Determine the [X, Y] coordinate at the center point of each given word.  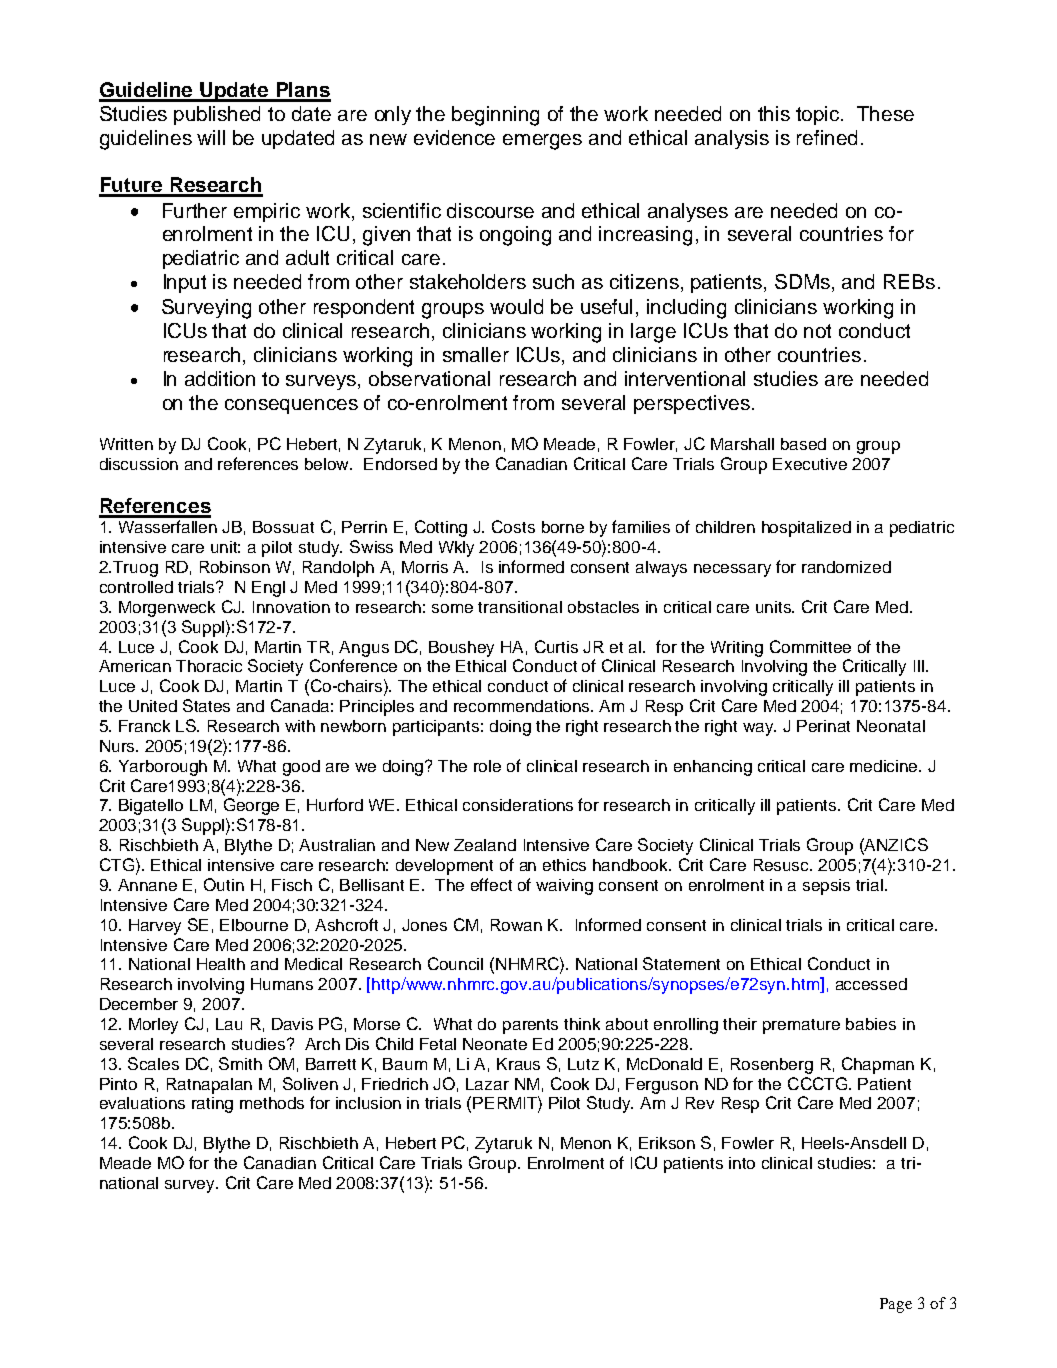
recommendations [523, 706]
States [206, 705]
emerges [542, 142]
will [211, 137]
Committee [810, 646]
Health [221, 964]
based [803, 444]
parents [530, 1026]
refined [827, 137]
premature [801, 1026]
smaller [476, 354]
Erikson [667, 1143]
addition [220, 378]
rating [212, 1105]
